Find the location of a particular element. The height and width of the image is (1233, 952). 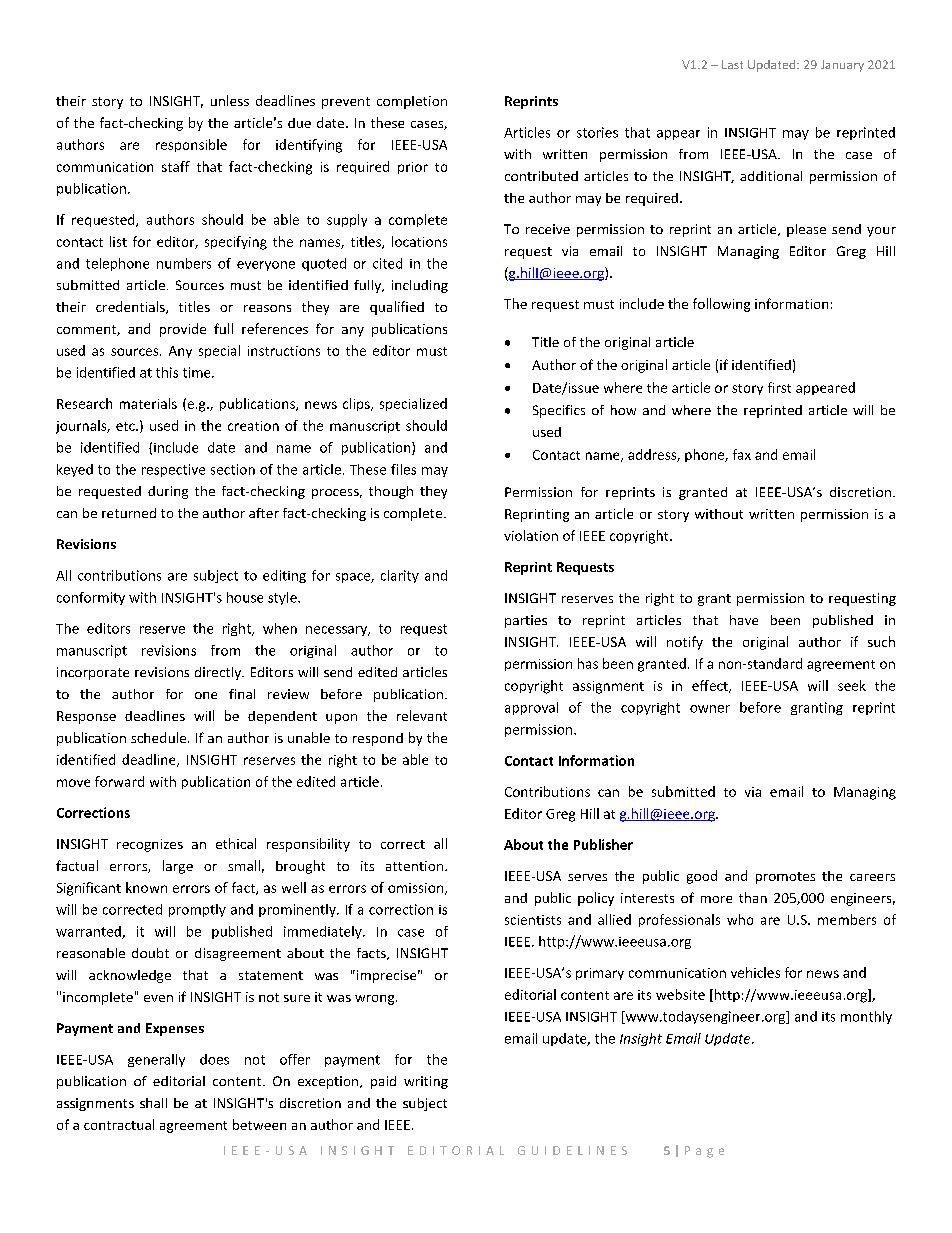

shall is located at coordinates (153, 1103).
